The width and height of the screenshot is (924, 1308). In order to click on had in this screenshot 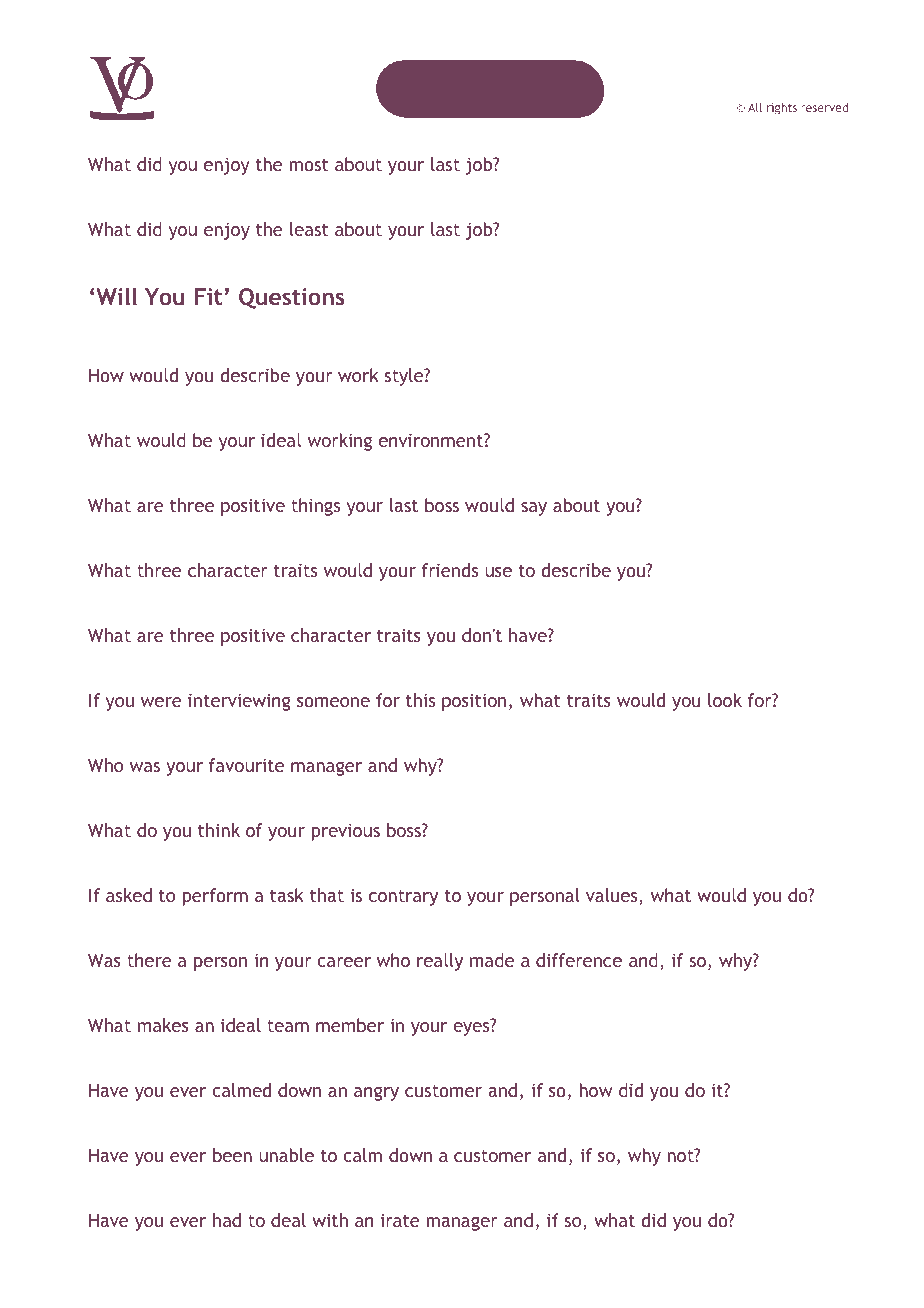, I will do `click(227, 1220)`.
